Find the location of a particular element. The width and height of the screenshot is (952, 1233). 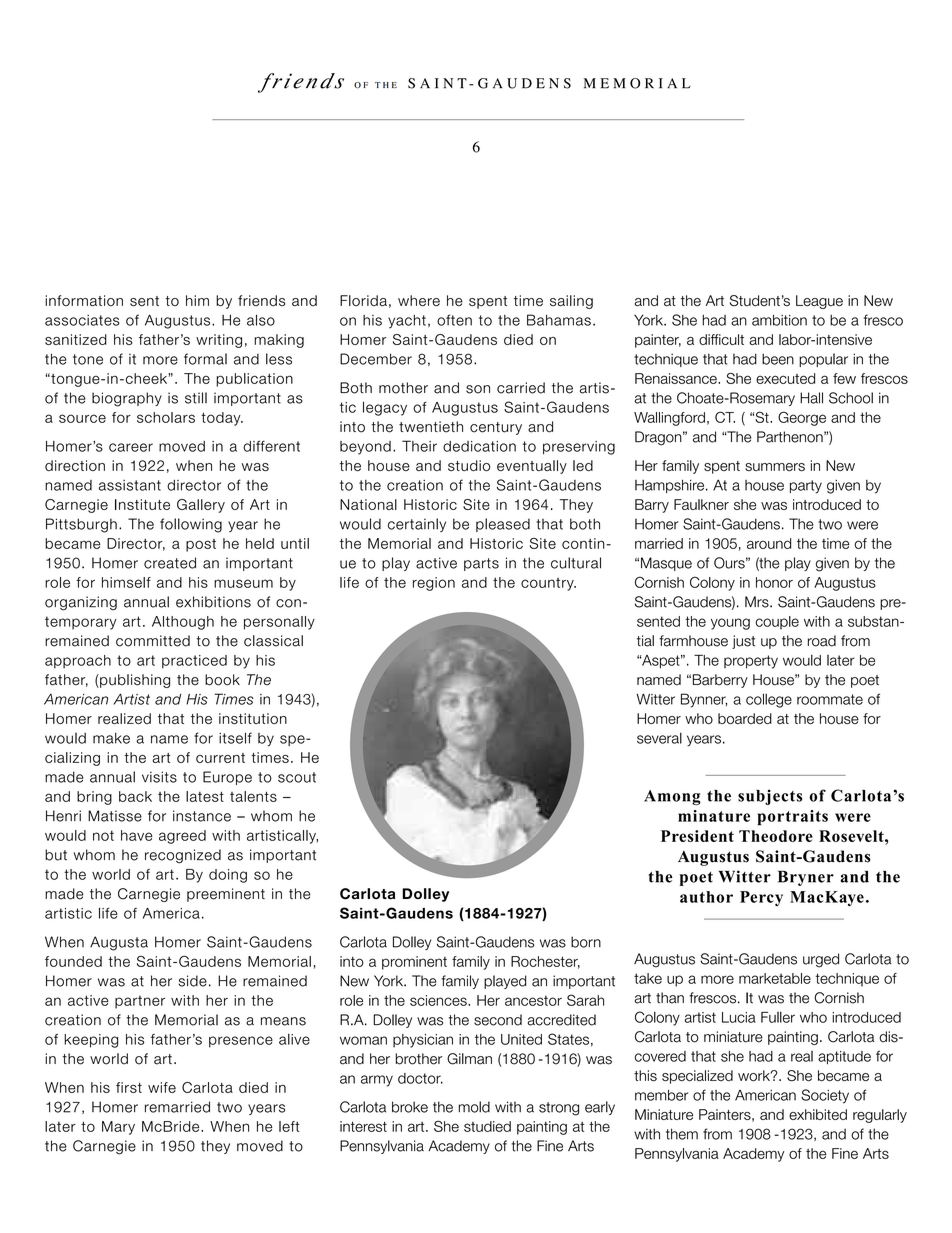

mold is located at coordinates (474, 1107).
